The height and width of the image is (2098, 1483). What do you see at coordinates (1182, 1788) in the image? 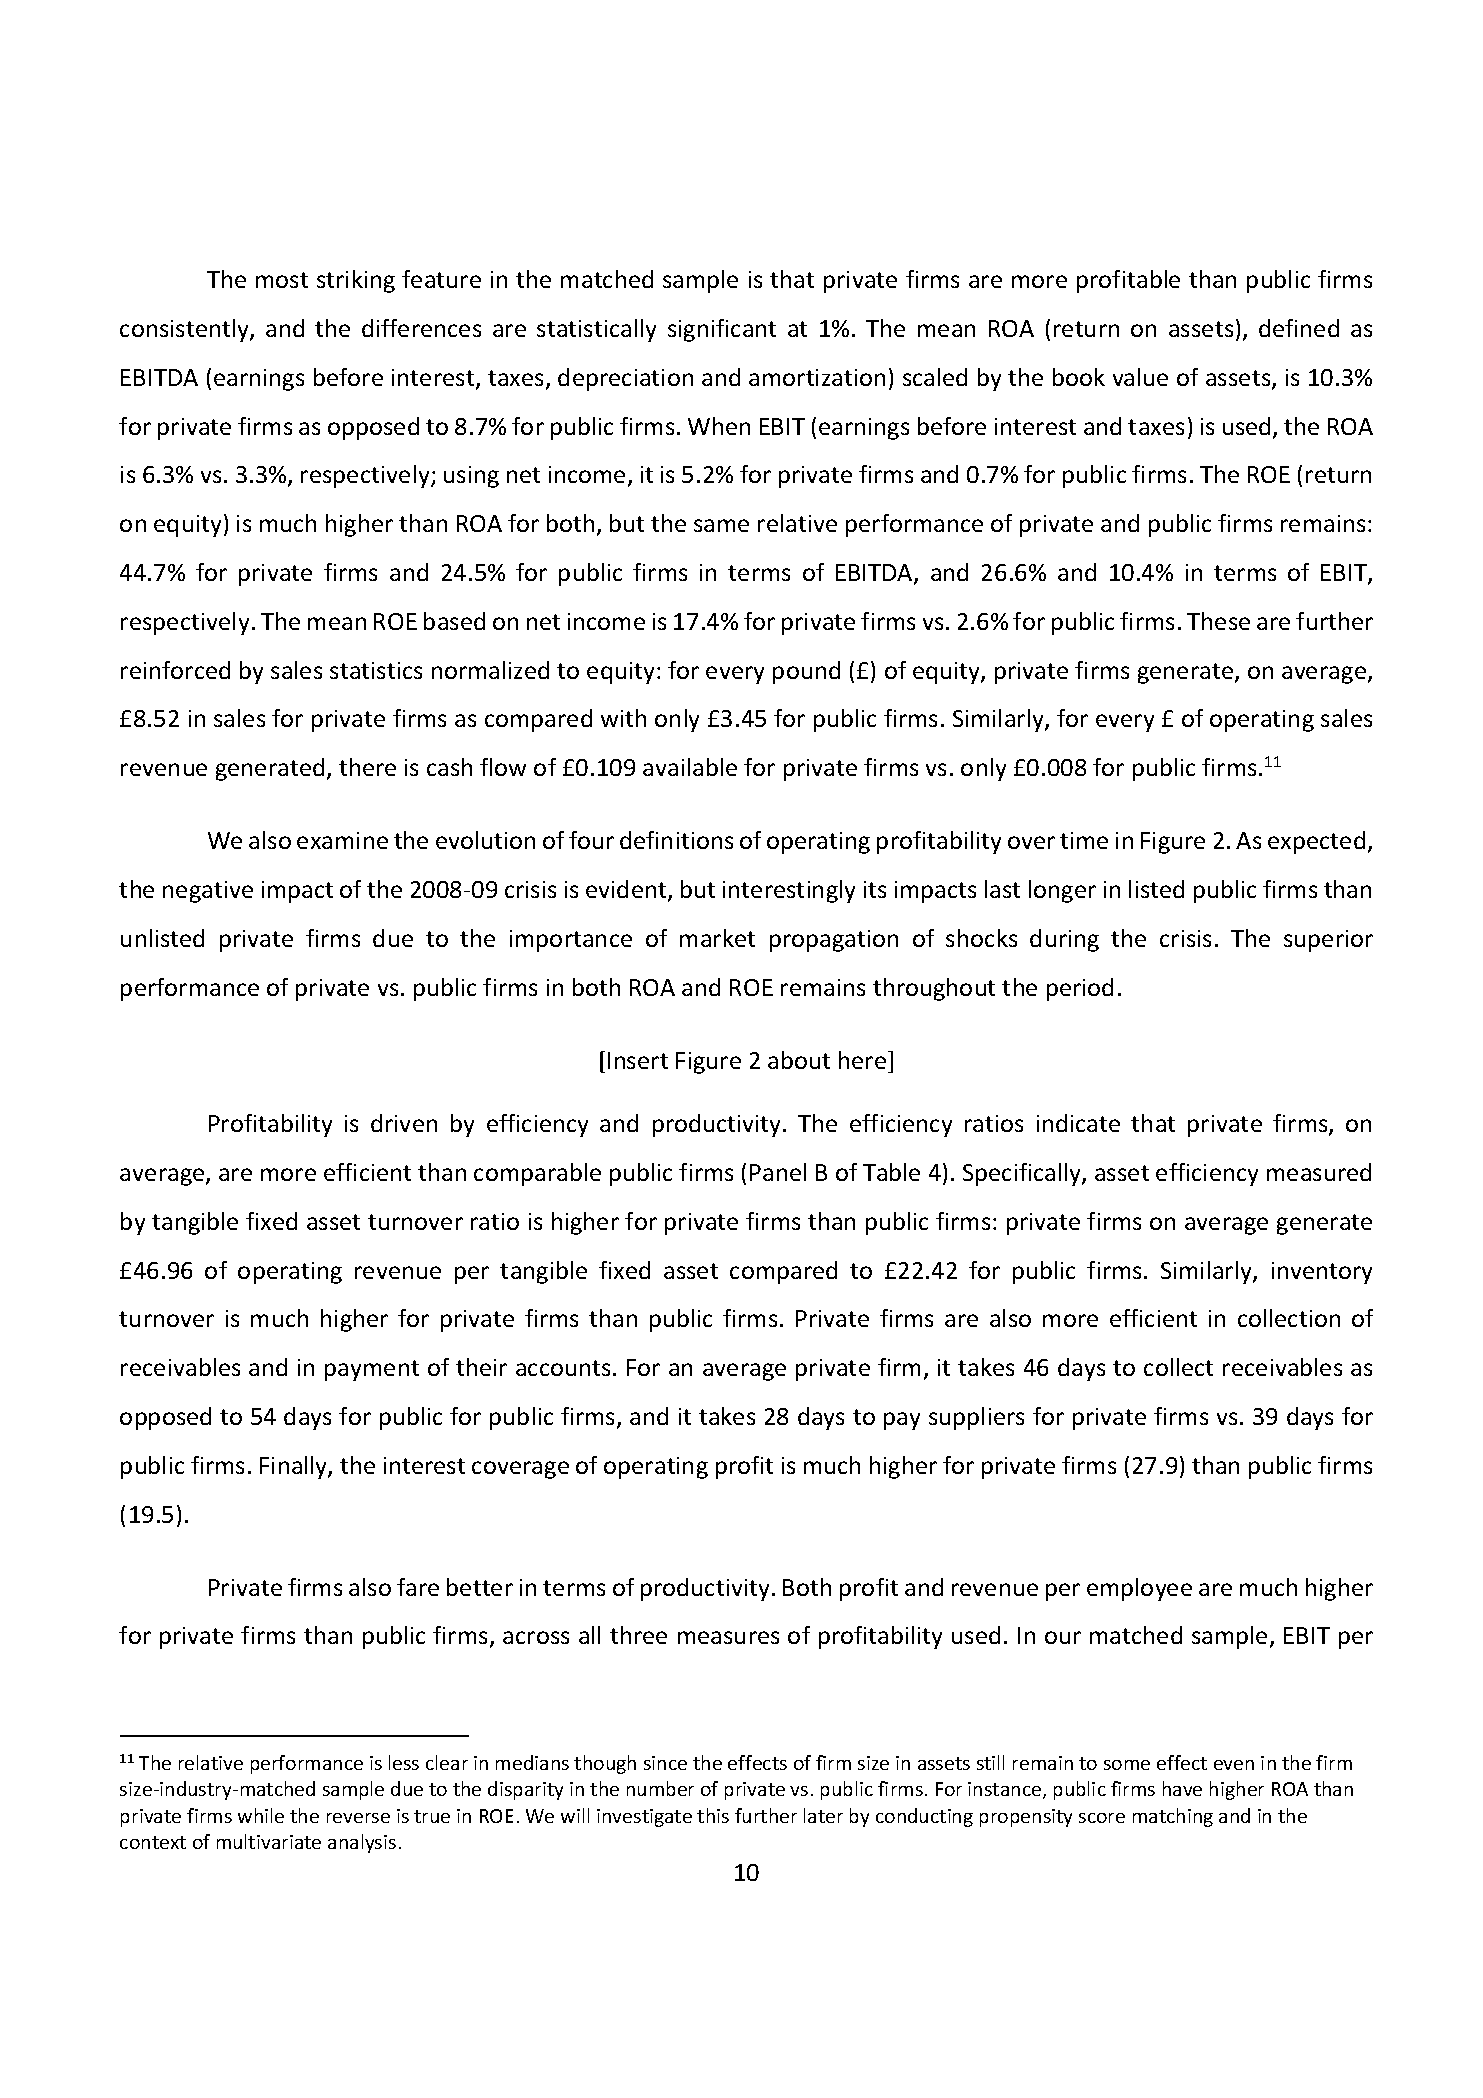
I see `have` at bounding box center [1182, 1788].
